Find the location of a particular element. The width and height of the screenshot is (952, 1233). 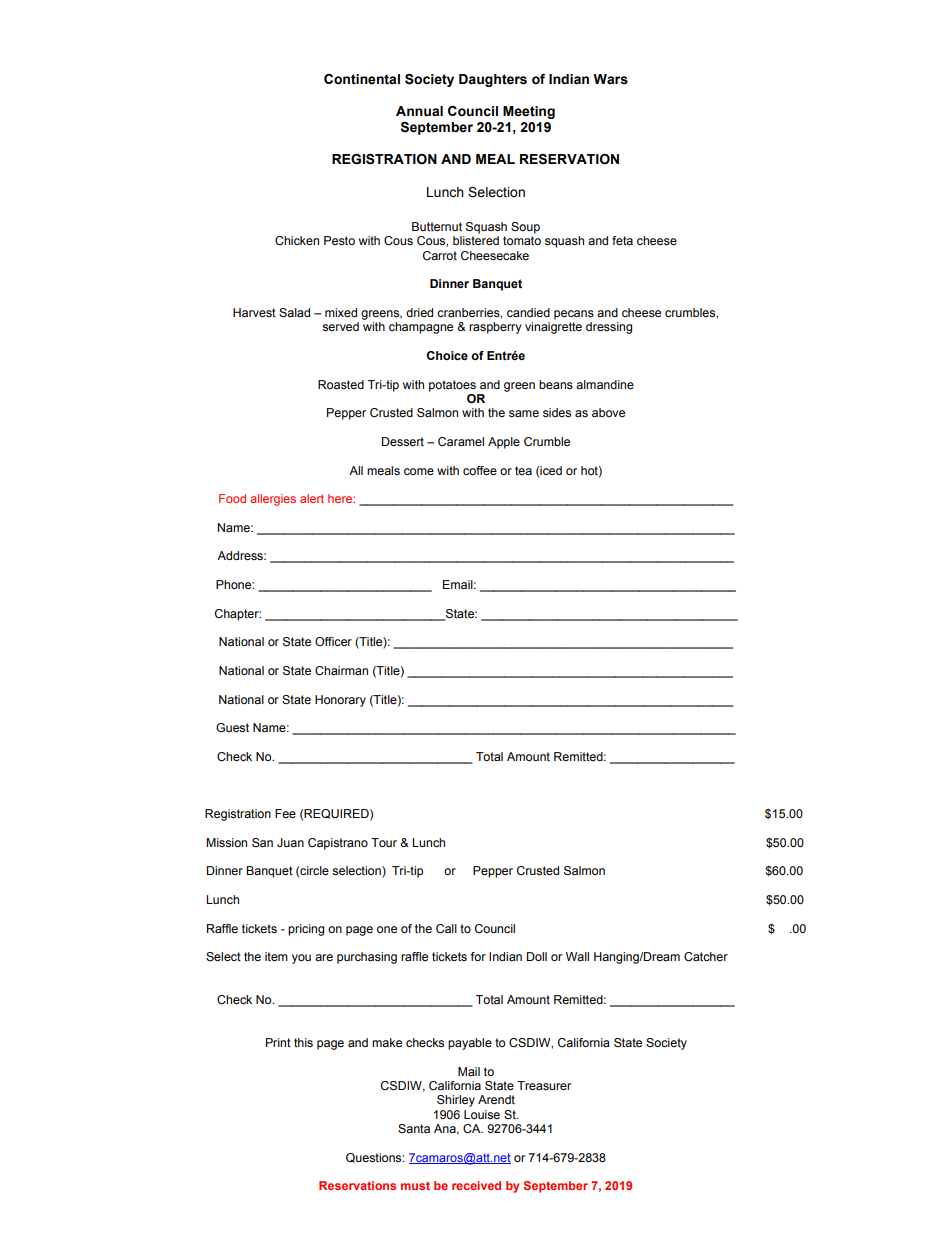

Daughters is located at coordinates (493, 80).
